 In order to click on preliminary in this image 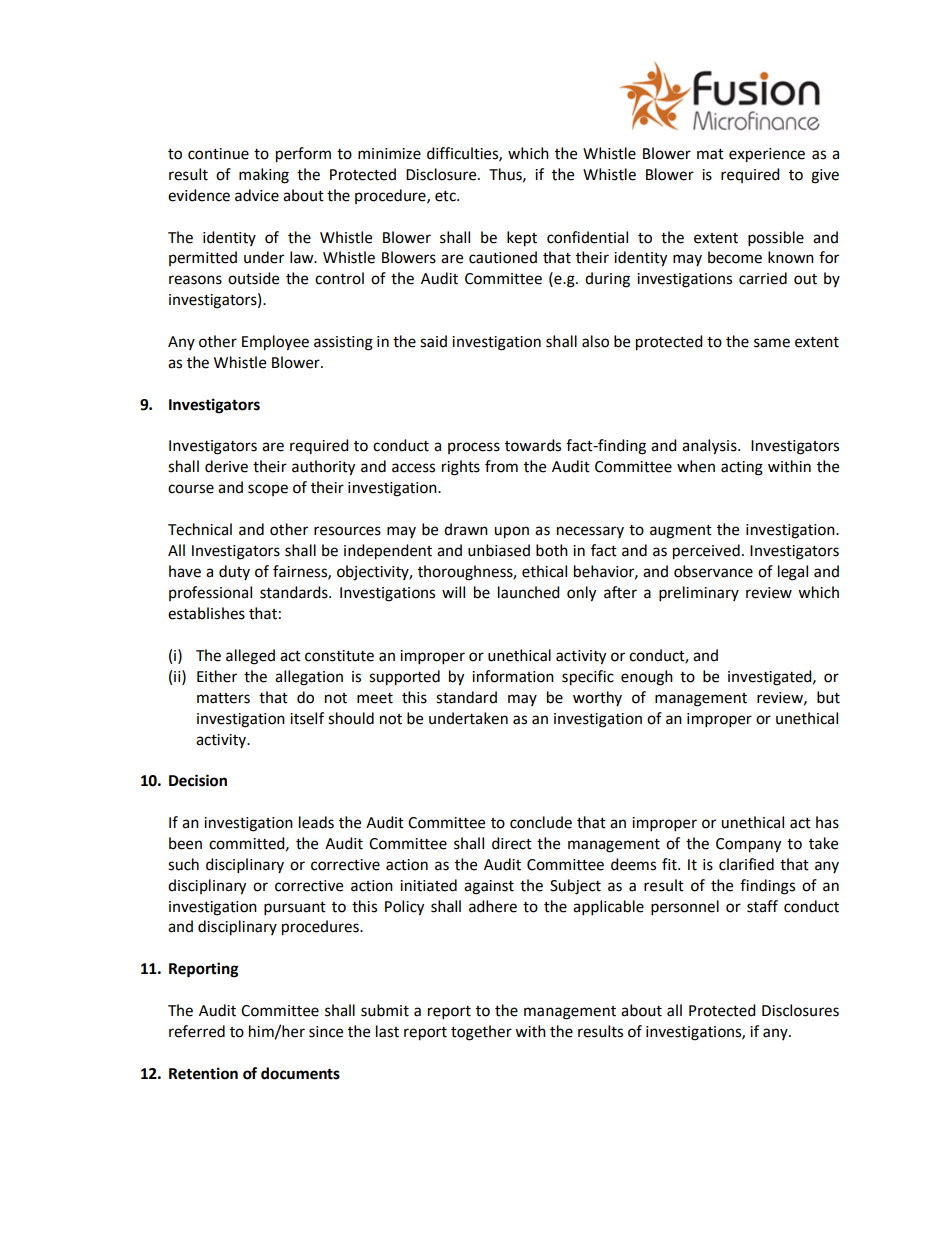, I will do `click(699, 594)`.
